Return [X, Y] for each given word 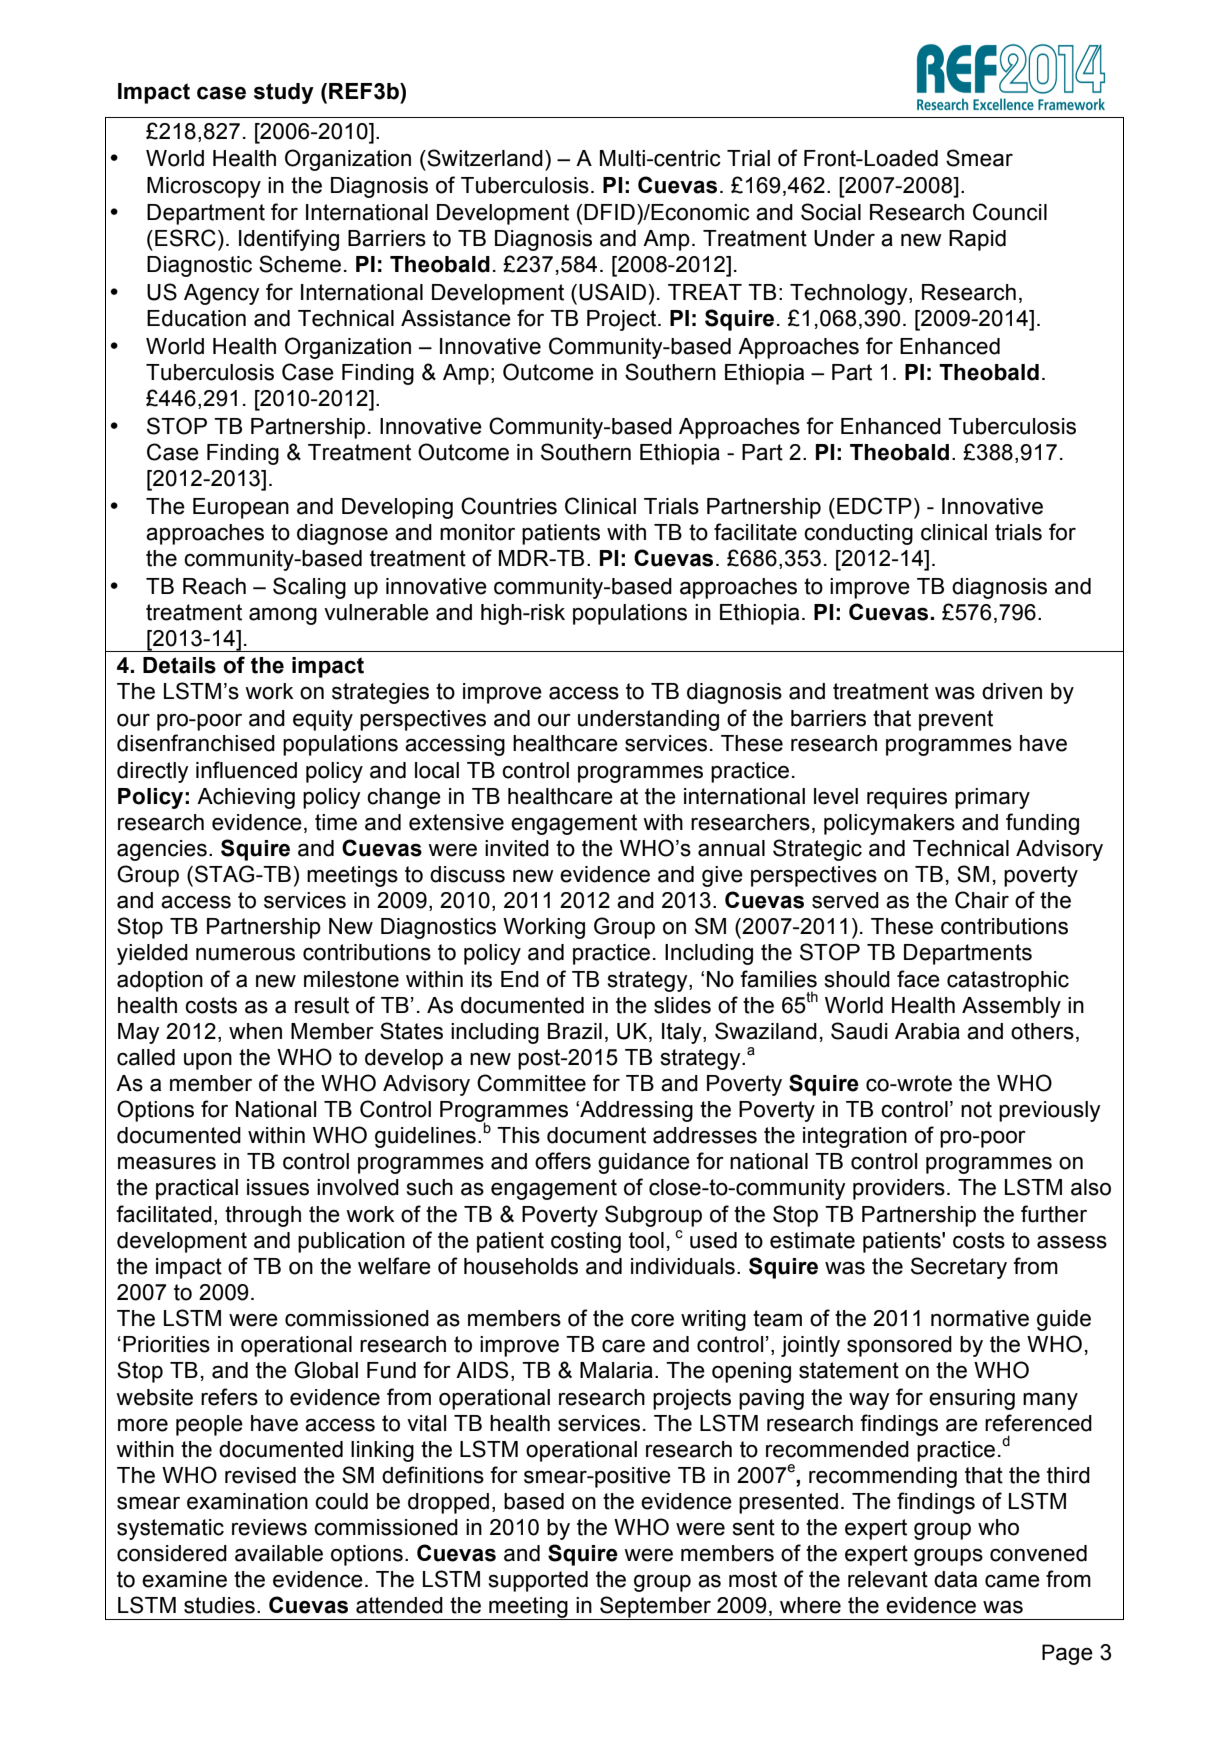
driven [1012, 691]
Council [1010, 212]
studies [219, 1605]
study [284, 93]
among [283, 616]
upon [208, 1061]
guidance [644, 1163]
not [976, 1109]
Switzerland [484, 158]
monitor [477, 532]
